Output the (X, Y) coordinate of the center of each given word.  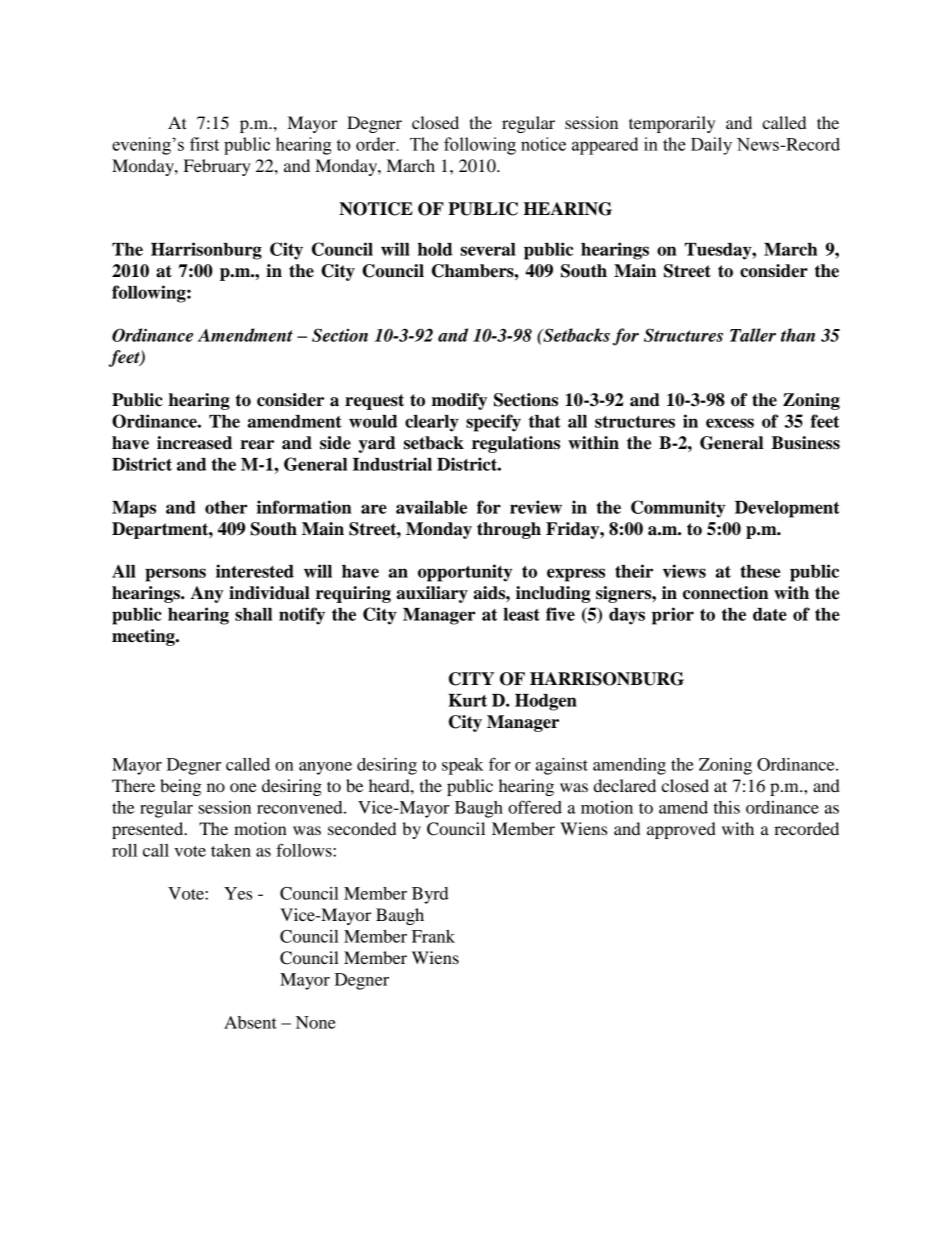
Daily (711, 146)
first (204, 144)
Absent (250, 1022)
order (377, 144)
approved (681, 830)
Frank (433, 936)
